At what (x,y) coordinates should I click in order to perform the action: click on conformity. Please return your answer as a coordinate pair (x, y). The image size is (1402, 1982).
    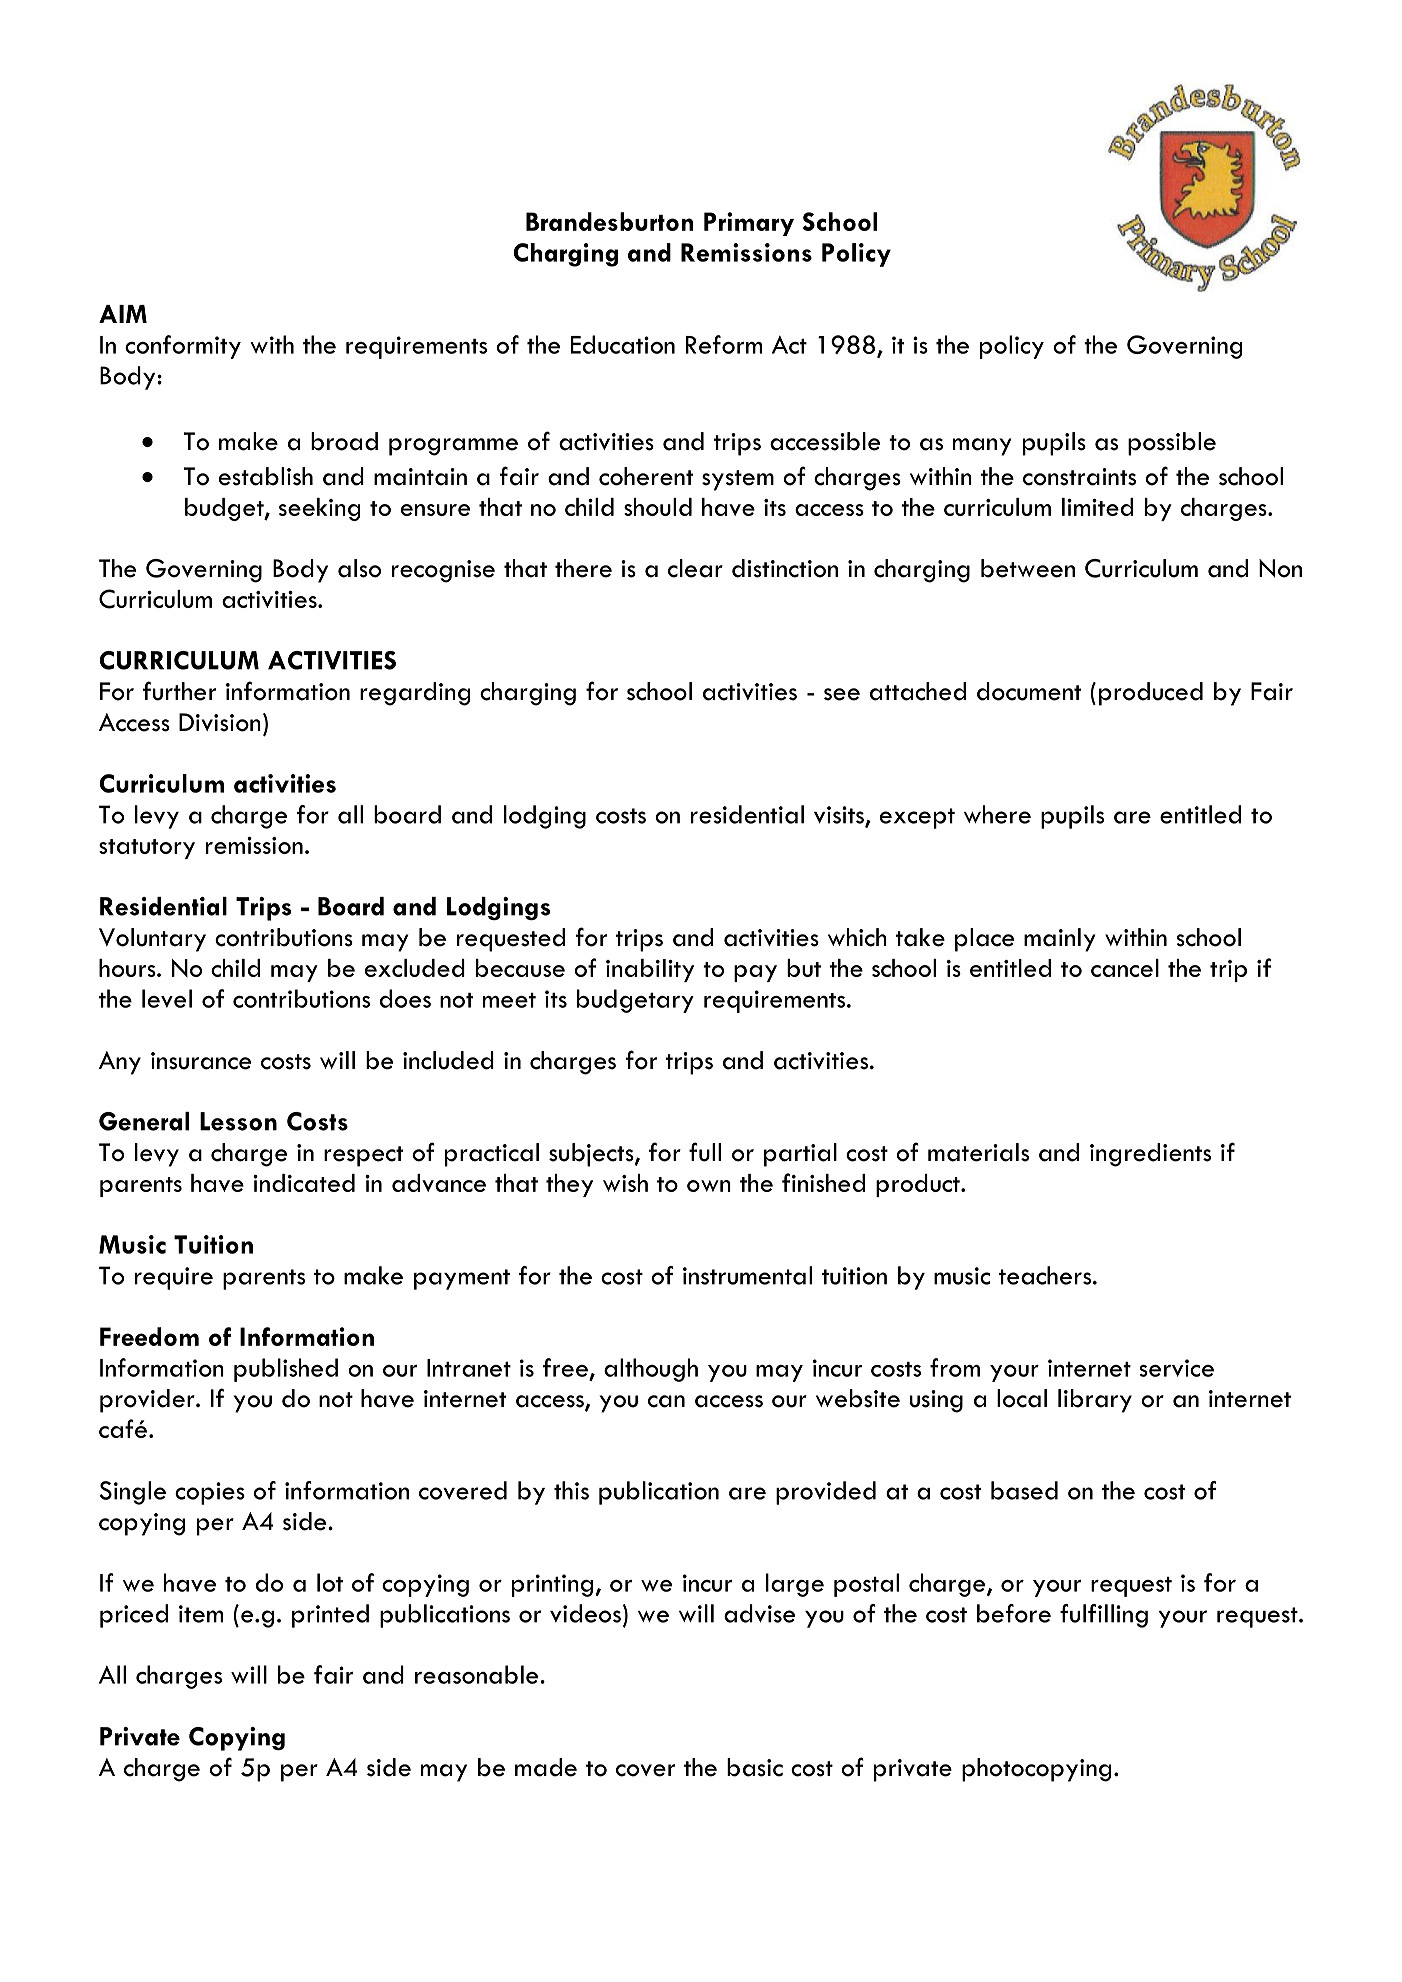
    Looking at the image, I should click on (183, 347).
